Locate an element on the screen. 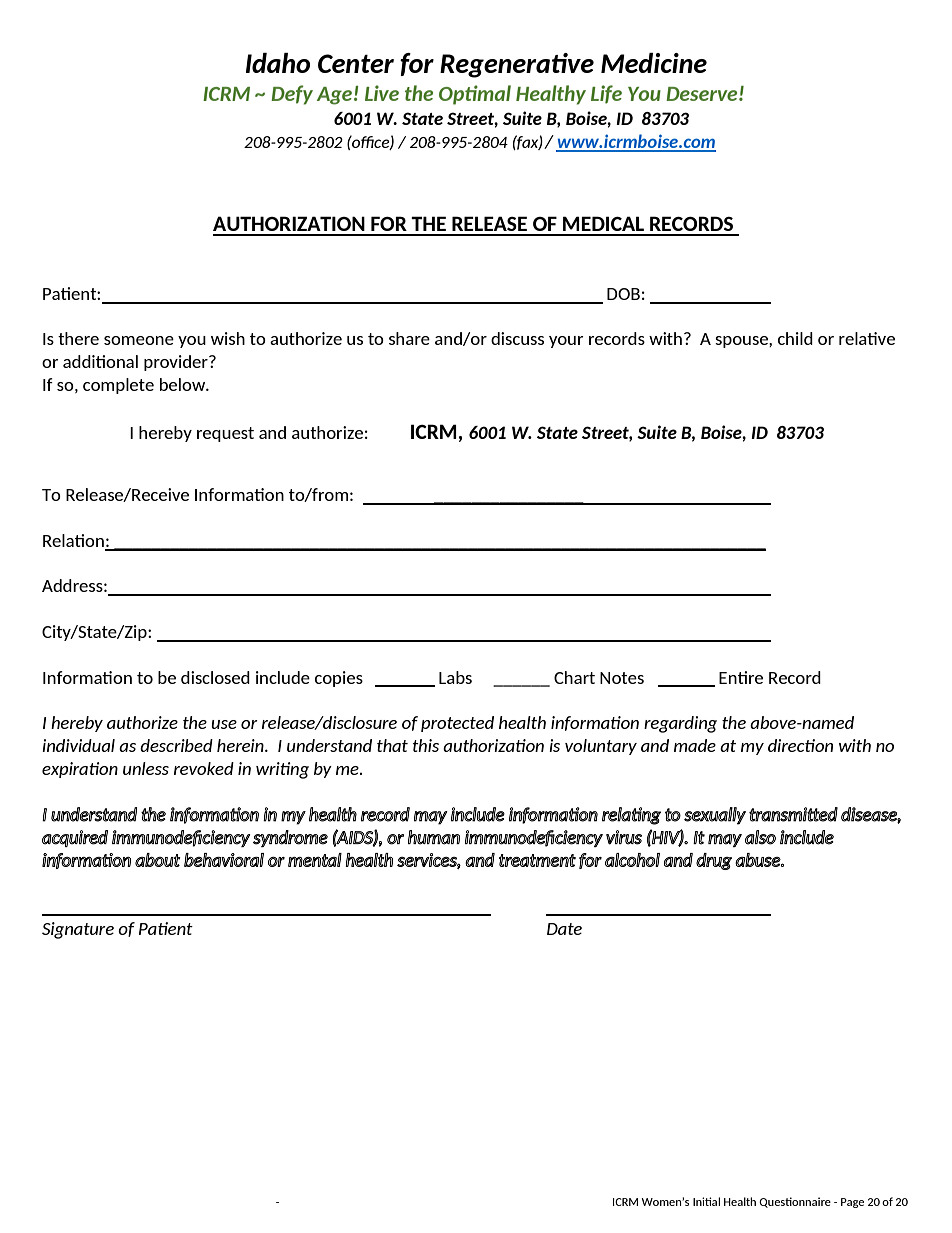 The height and width of the screenshot is (1233, 952). Date is located at coordinates (564, 929).
